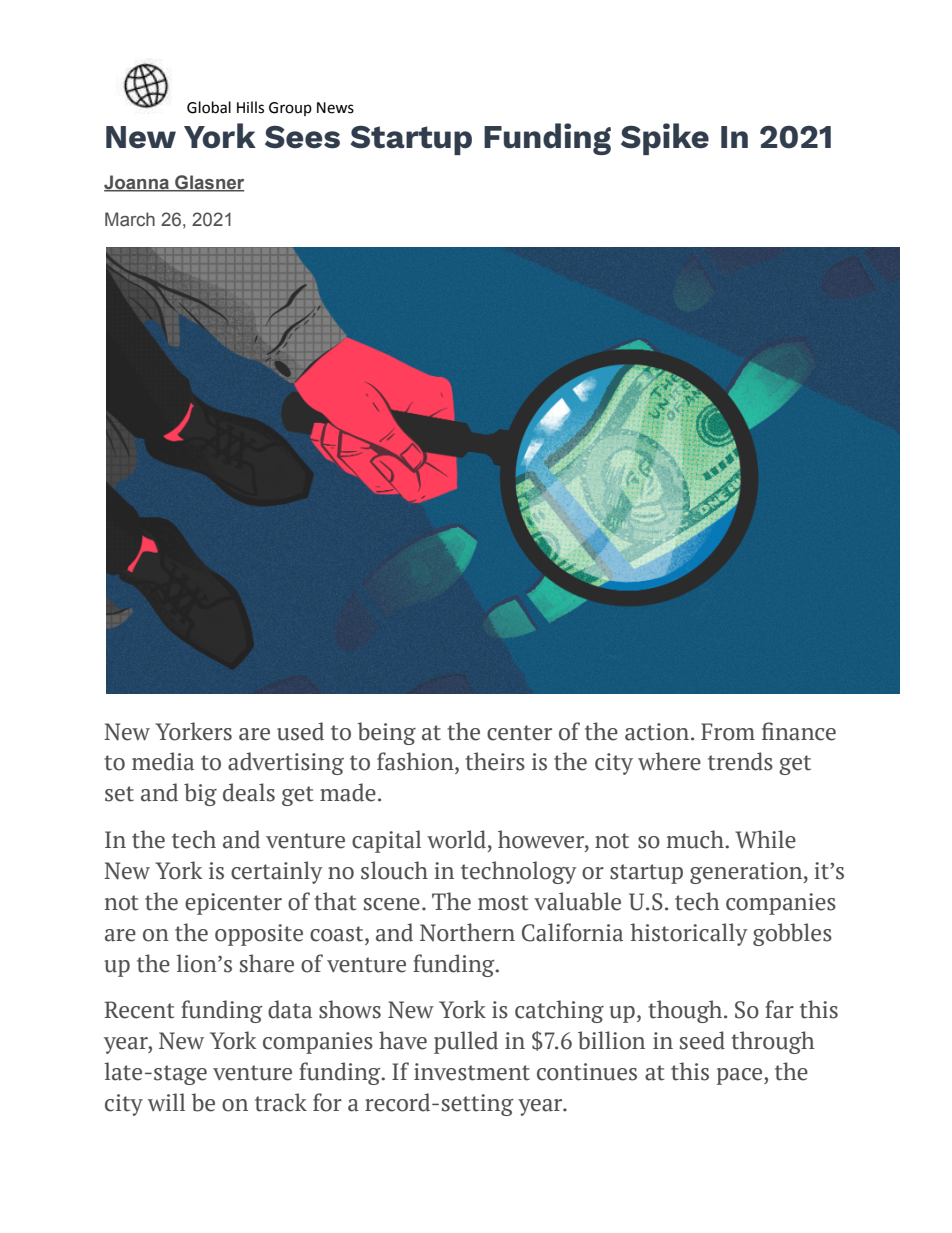 This screenshot has height=1233, width=952. I want to click on will, so click(166, 1102).
